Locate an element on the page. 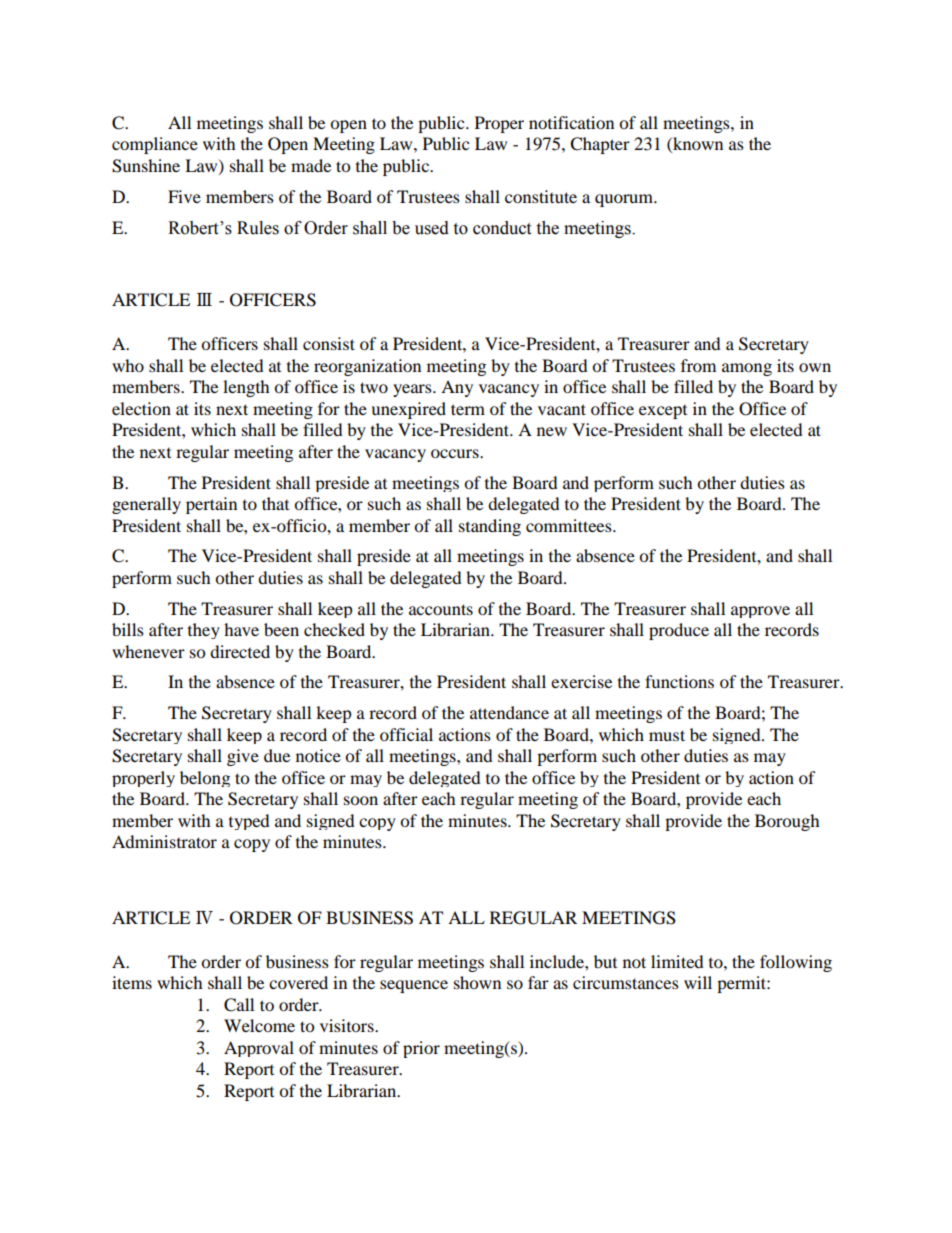  quorum is located at coordinates (625, 200).
